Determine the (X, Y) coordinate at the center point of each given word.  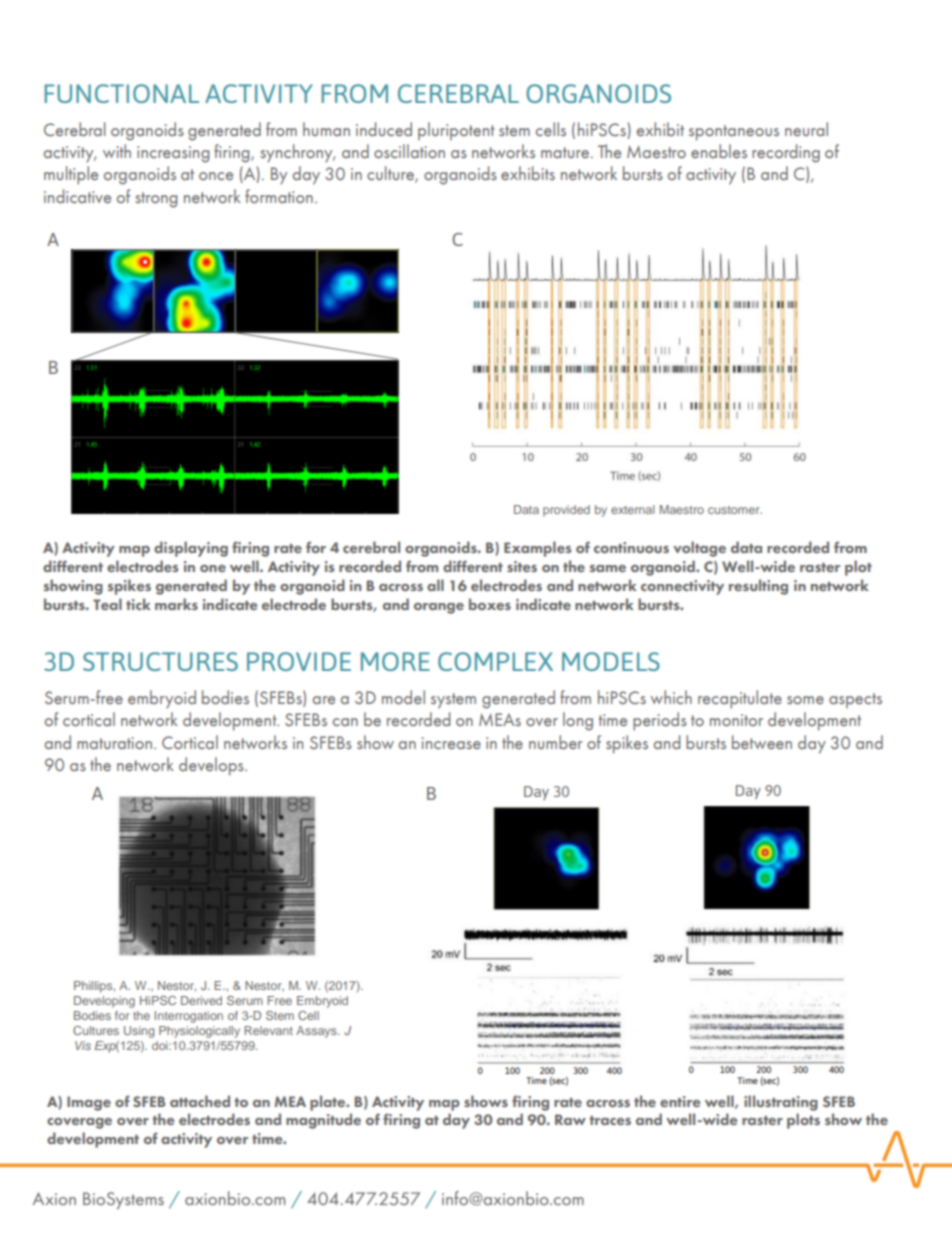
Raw (570, 1119)
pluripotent (456, 131)
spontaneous (734, 133)
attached (200, 1101)
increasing (173, 154)
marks (176, 604)
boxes (490, 604)
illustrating (781, 1103)
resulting (758, 587)
